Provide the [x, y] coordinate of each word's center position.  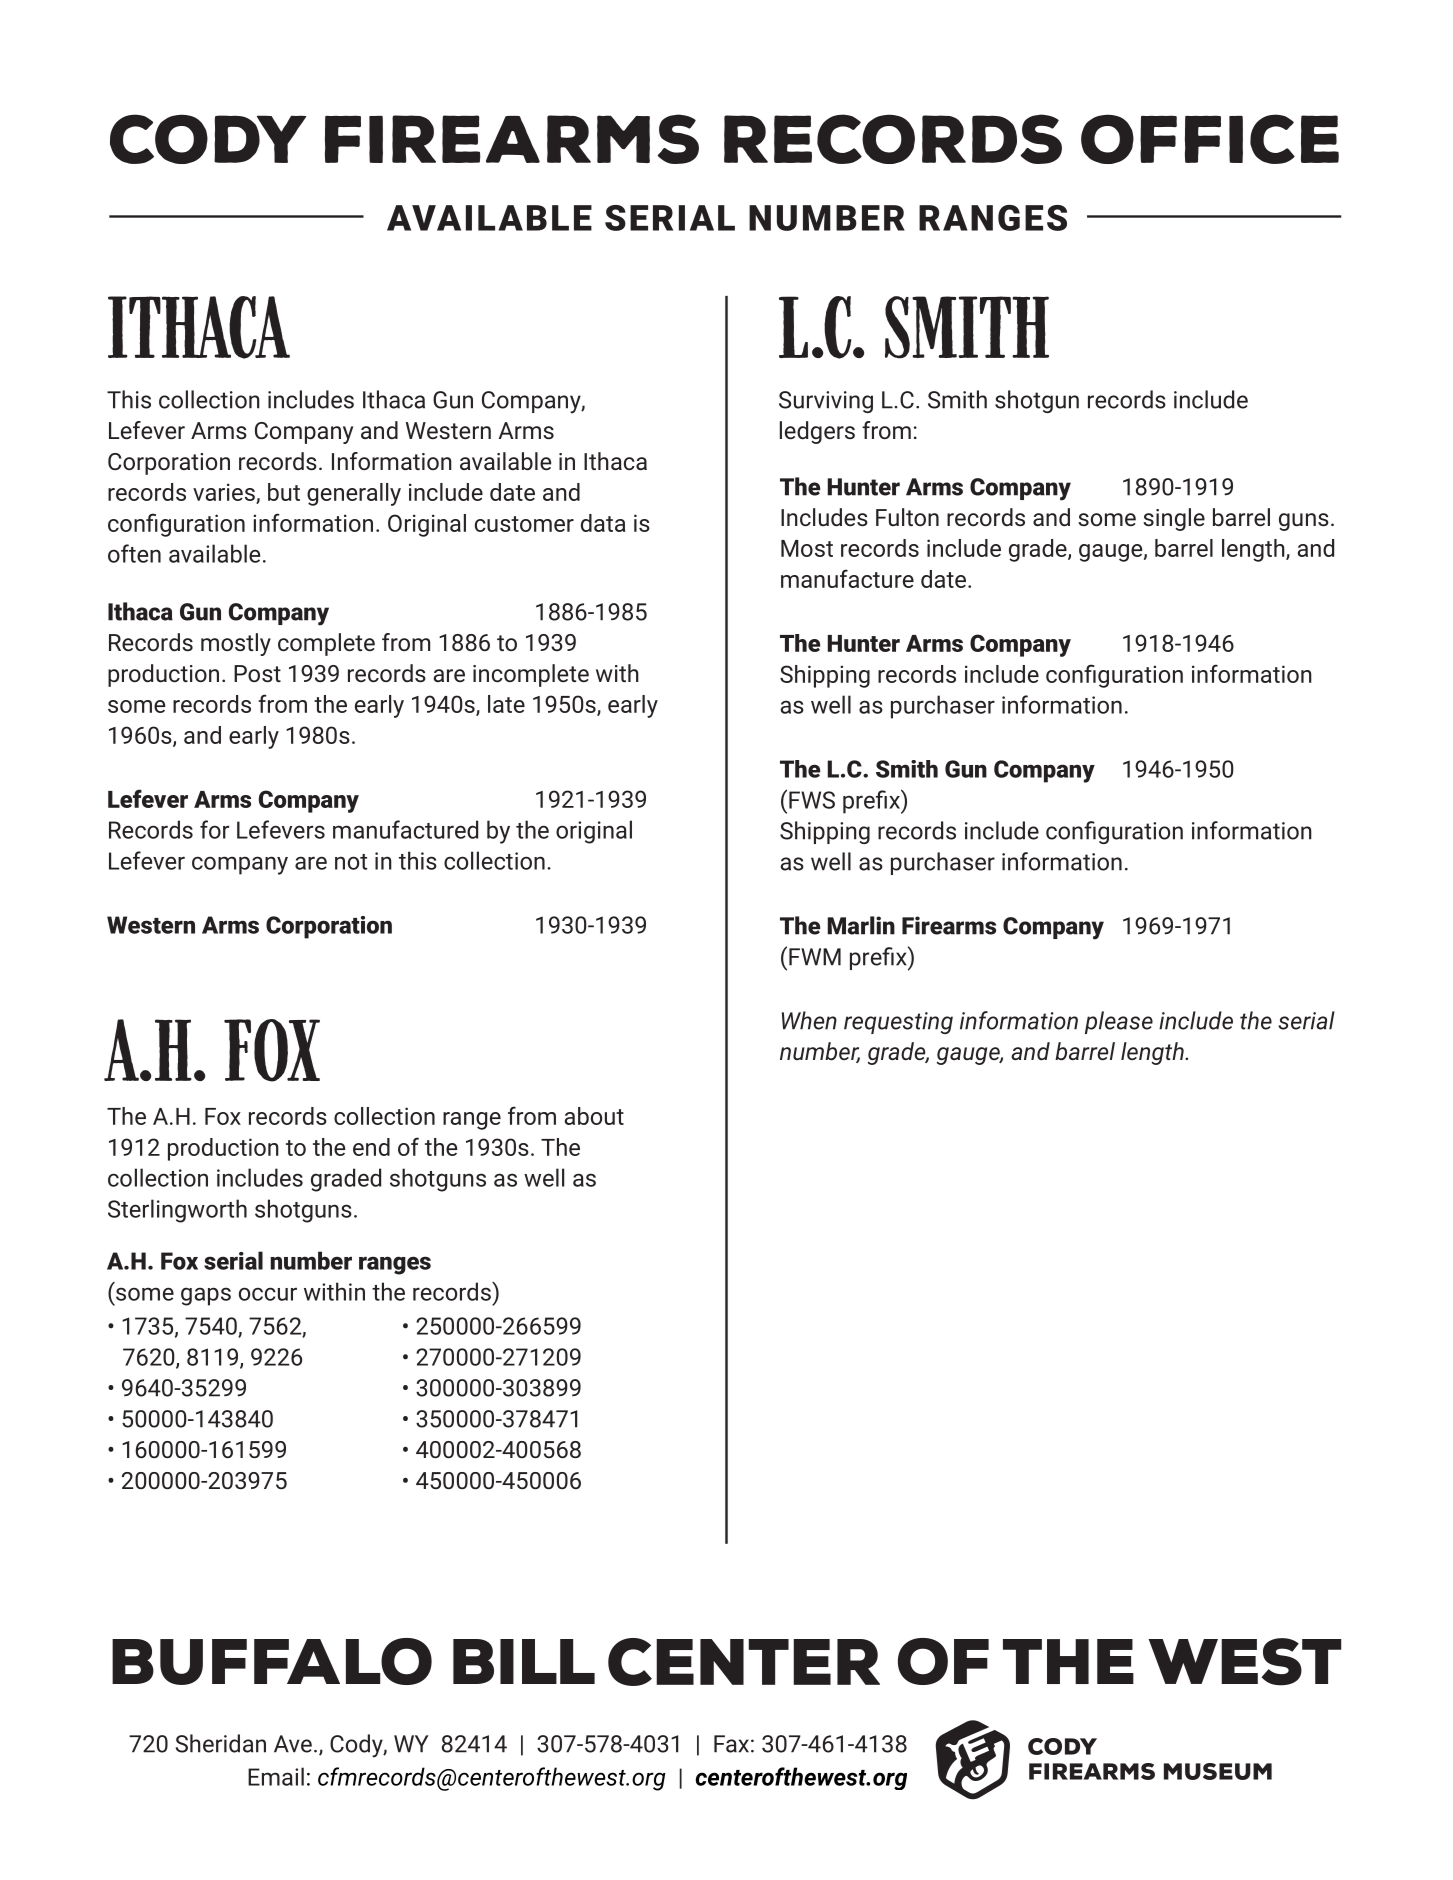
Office [1210, 139]
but [284, 492]
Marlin [861, 925]
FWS [812, 800]
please [1119, 1022]
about [594, 1116]
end [371, 1147]
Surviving [826, 402]
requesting [898, 1023]
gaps [206, 1296]
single [1174, 519]
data [603, 523]
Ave [293, 1744]
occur [268, 1294]
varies [225, 493]
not [351, 862]
